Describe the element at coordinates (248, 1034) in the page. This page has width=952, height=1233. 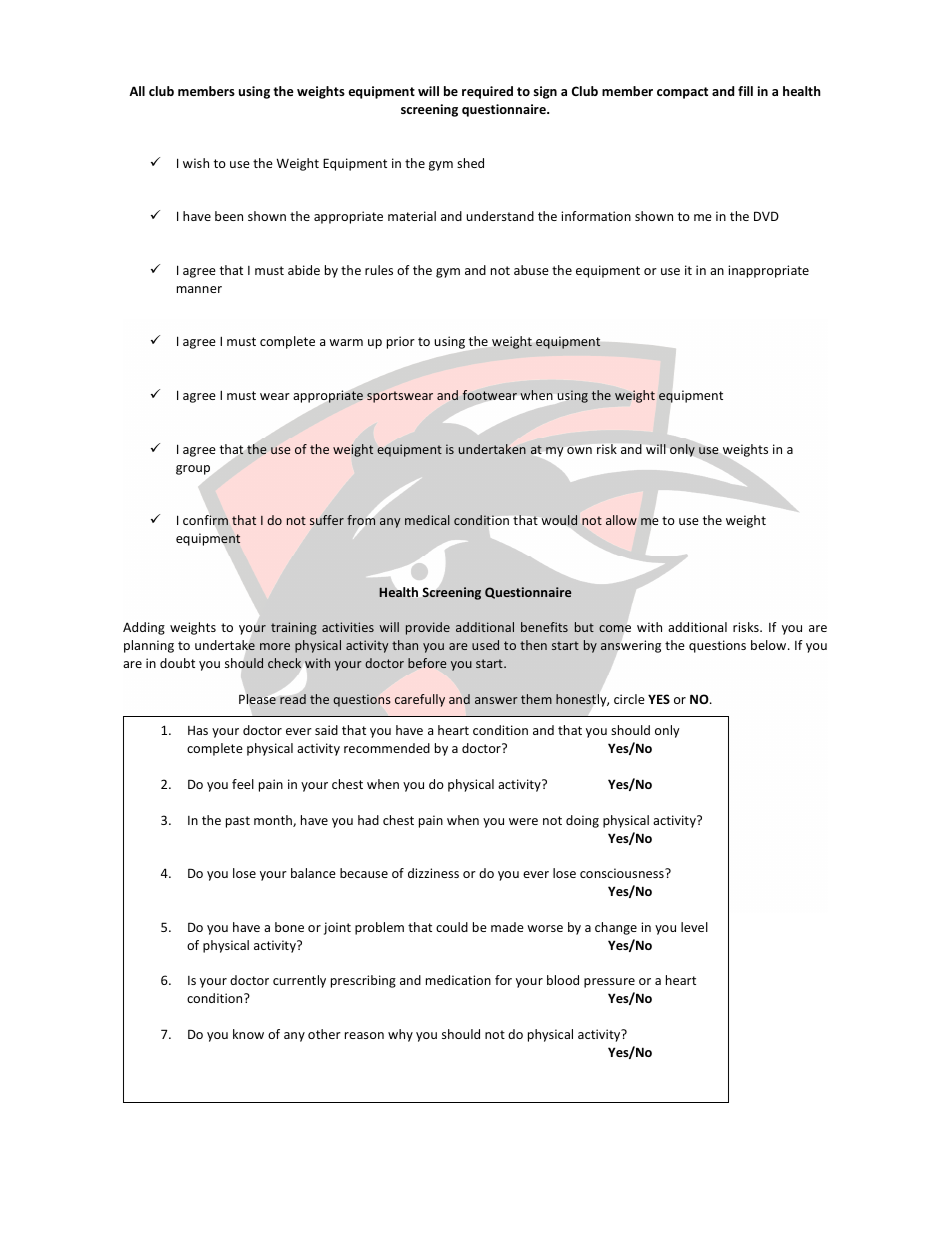
I see `know` at that location.
